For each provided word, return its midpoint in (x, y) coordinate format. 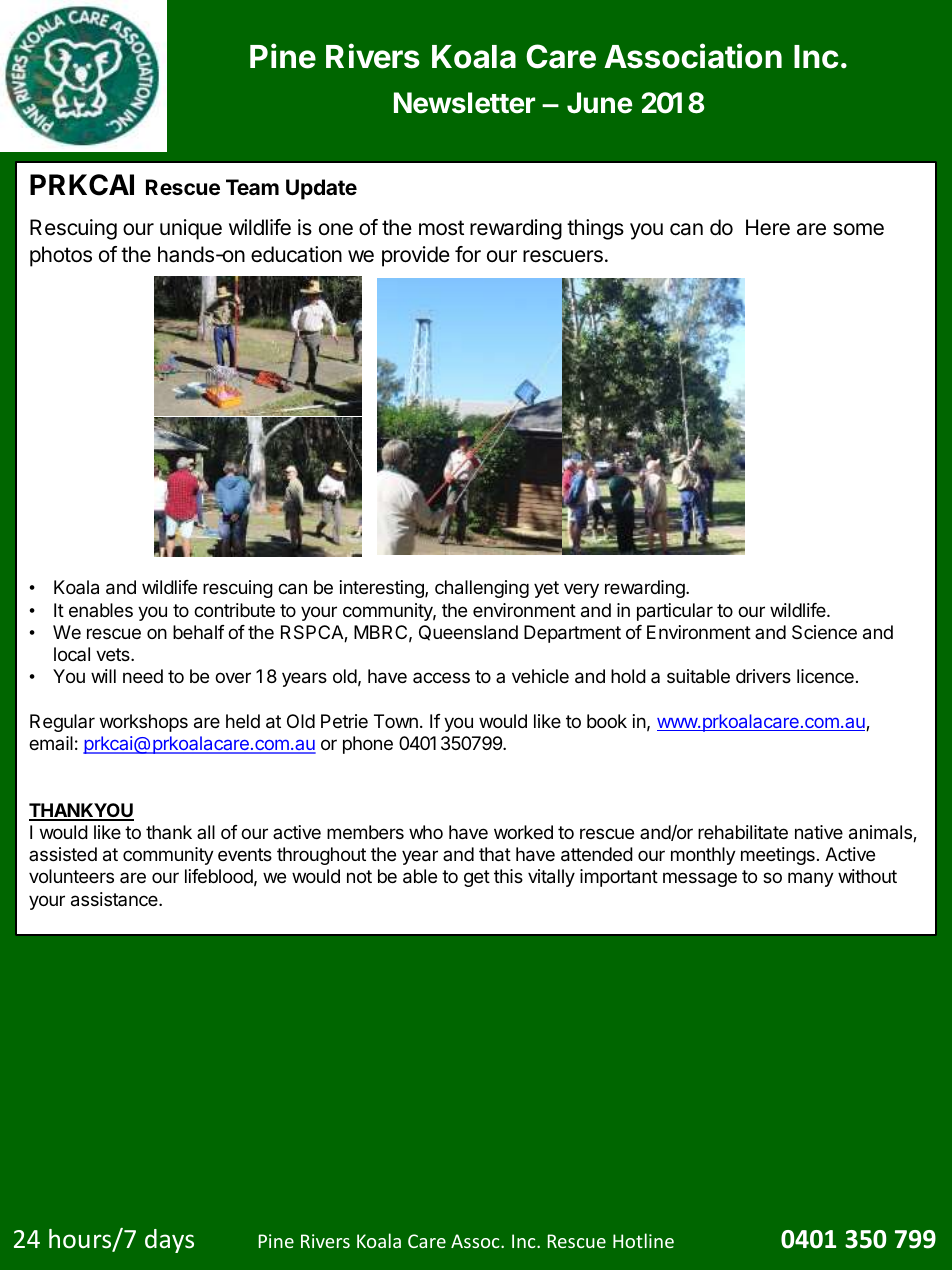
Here (768, 227)
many (811, 879)
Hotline (643, 1240)
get (477, 878)
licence (825, 676)
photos (61, 256)
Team (252, 187)
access (441, 677)
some (858, 229)
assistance (115, 899)
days (169, 1241)
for (468, 254)
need (143, 676)
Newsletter (464, 103)
